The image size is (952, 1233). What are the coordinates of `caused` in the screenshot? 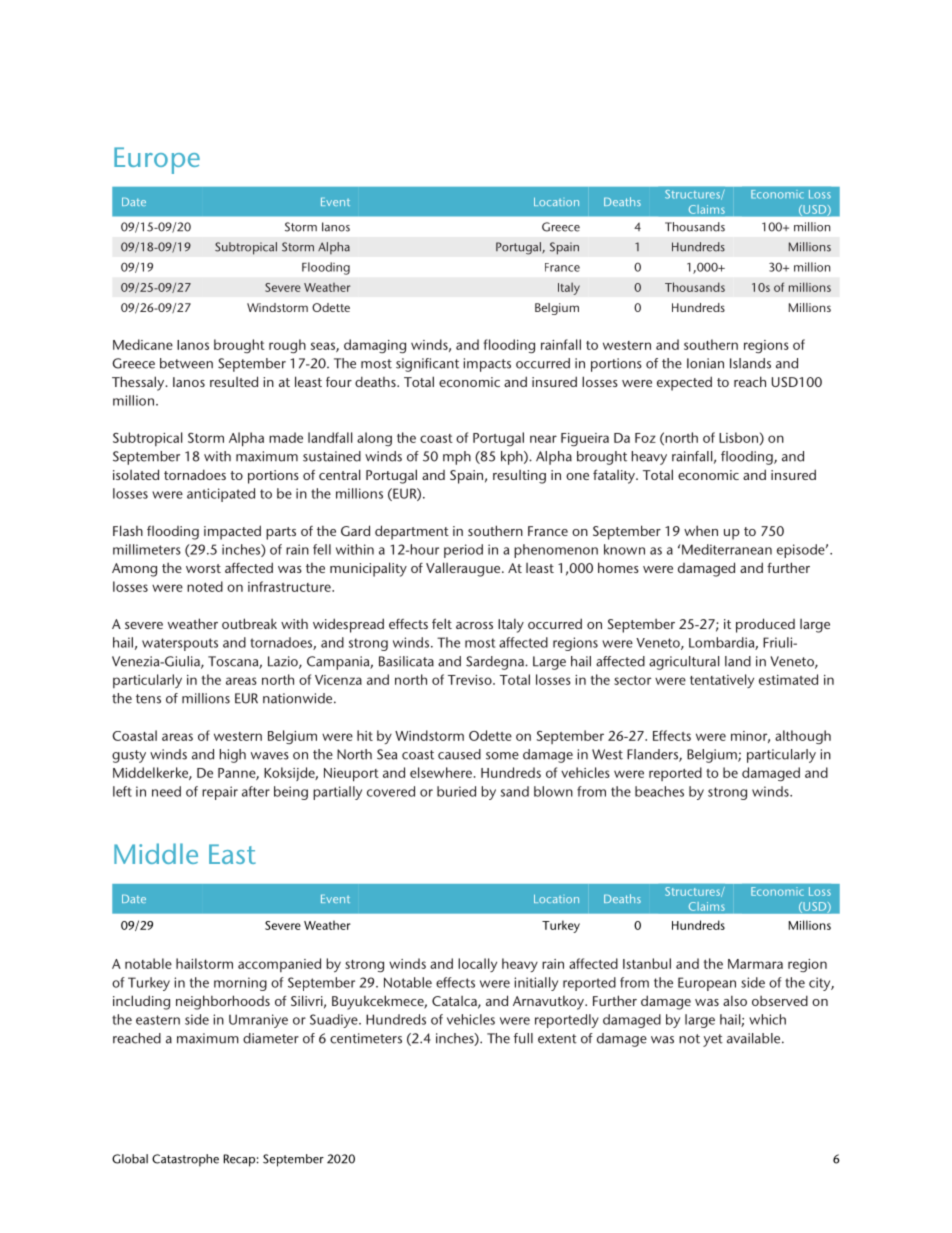 It's located at (459, 754).
